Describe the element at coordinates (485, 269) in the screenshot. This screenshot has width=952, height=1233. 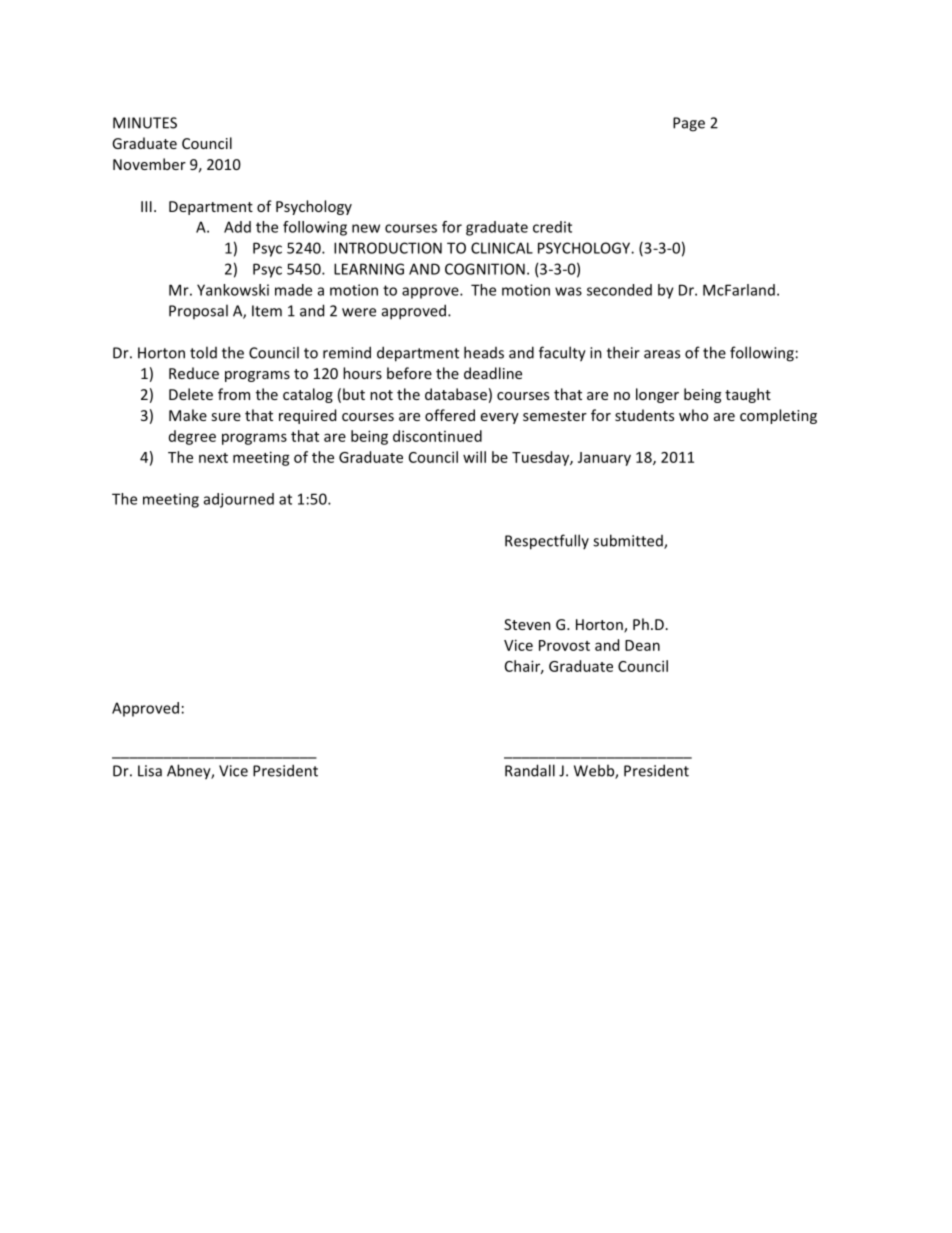
I see `COGNITION` at that location.
